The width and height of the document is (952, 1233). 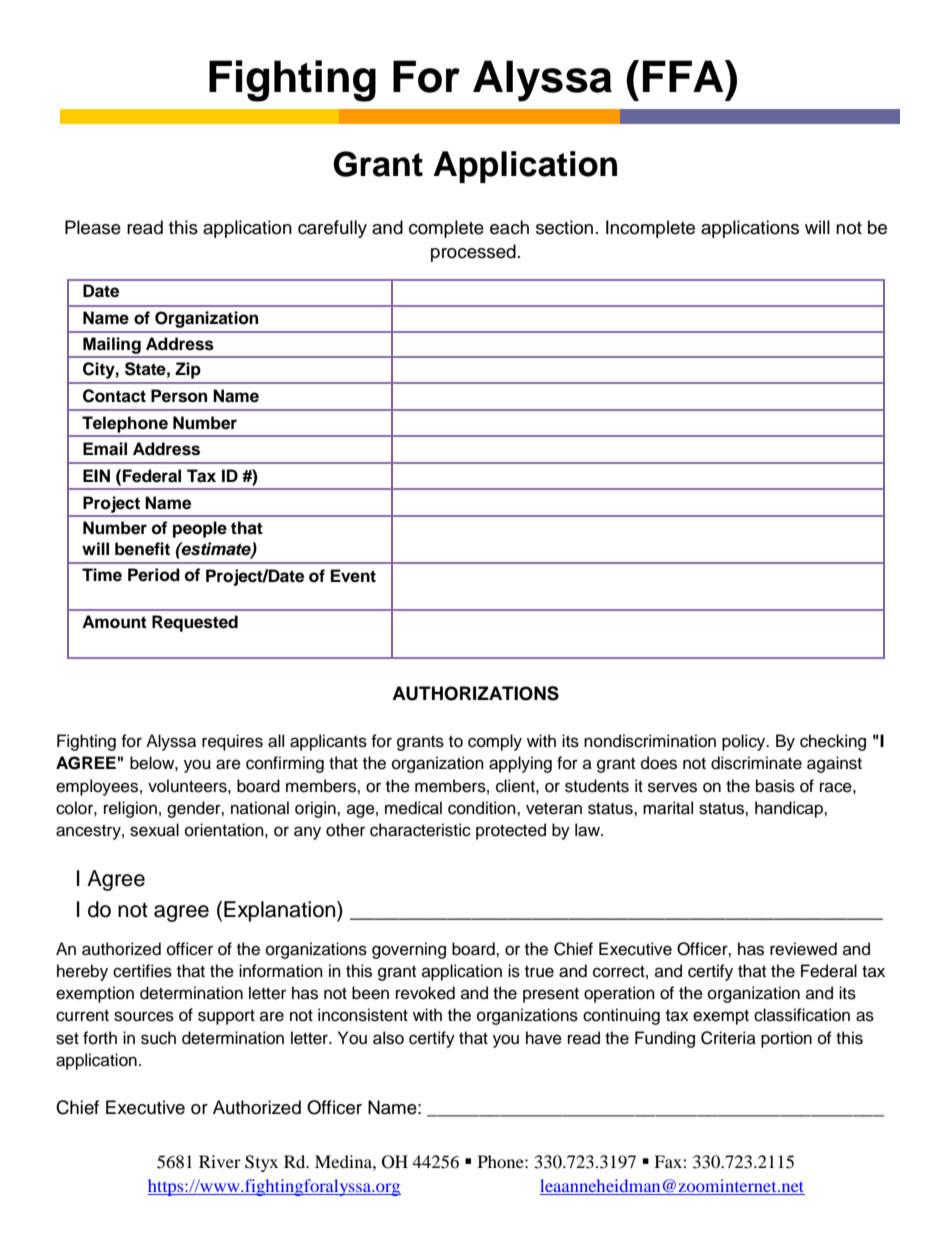 What do you see at coordinates (195, 623) in the document?
I see `Requested` at bounding box center [195, 623].
